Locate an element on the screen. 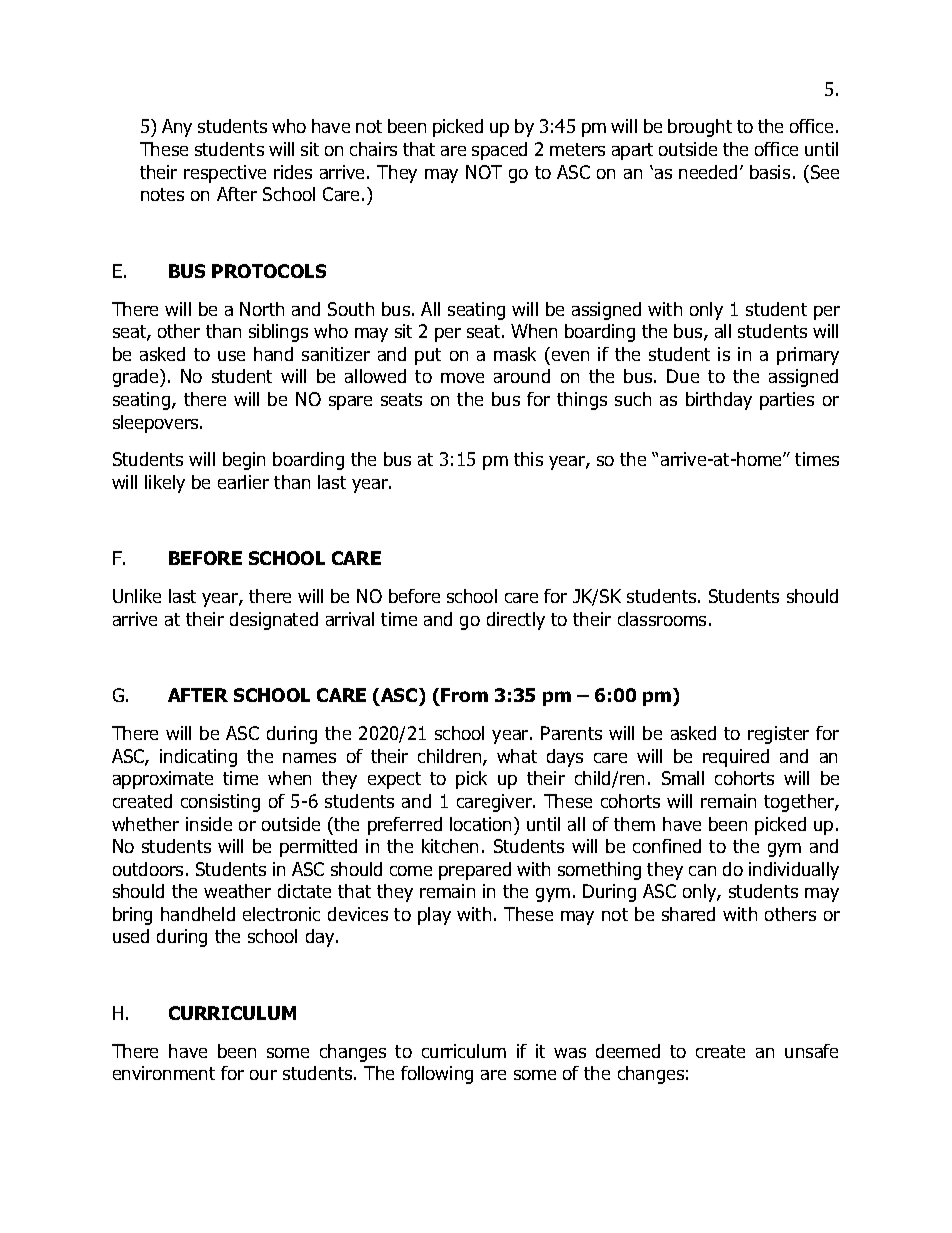 Image resolution: width=952 pixels, height=1233 pixels. respective is located at coordinates (225, 174).
